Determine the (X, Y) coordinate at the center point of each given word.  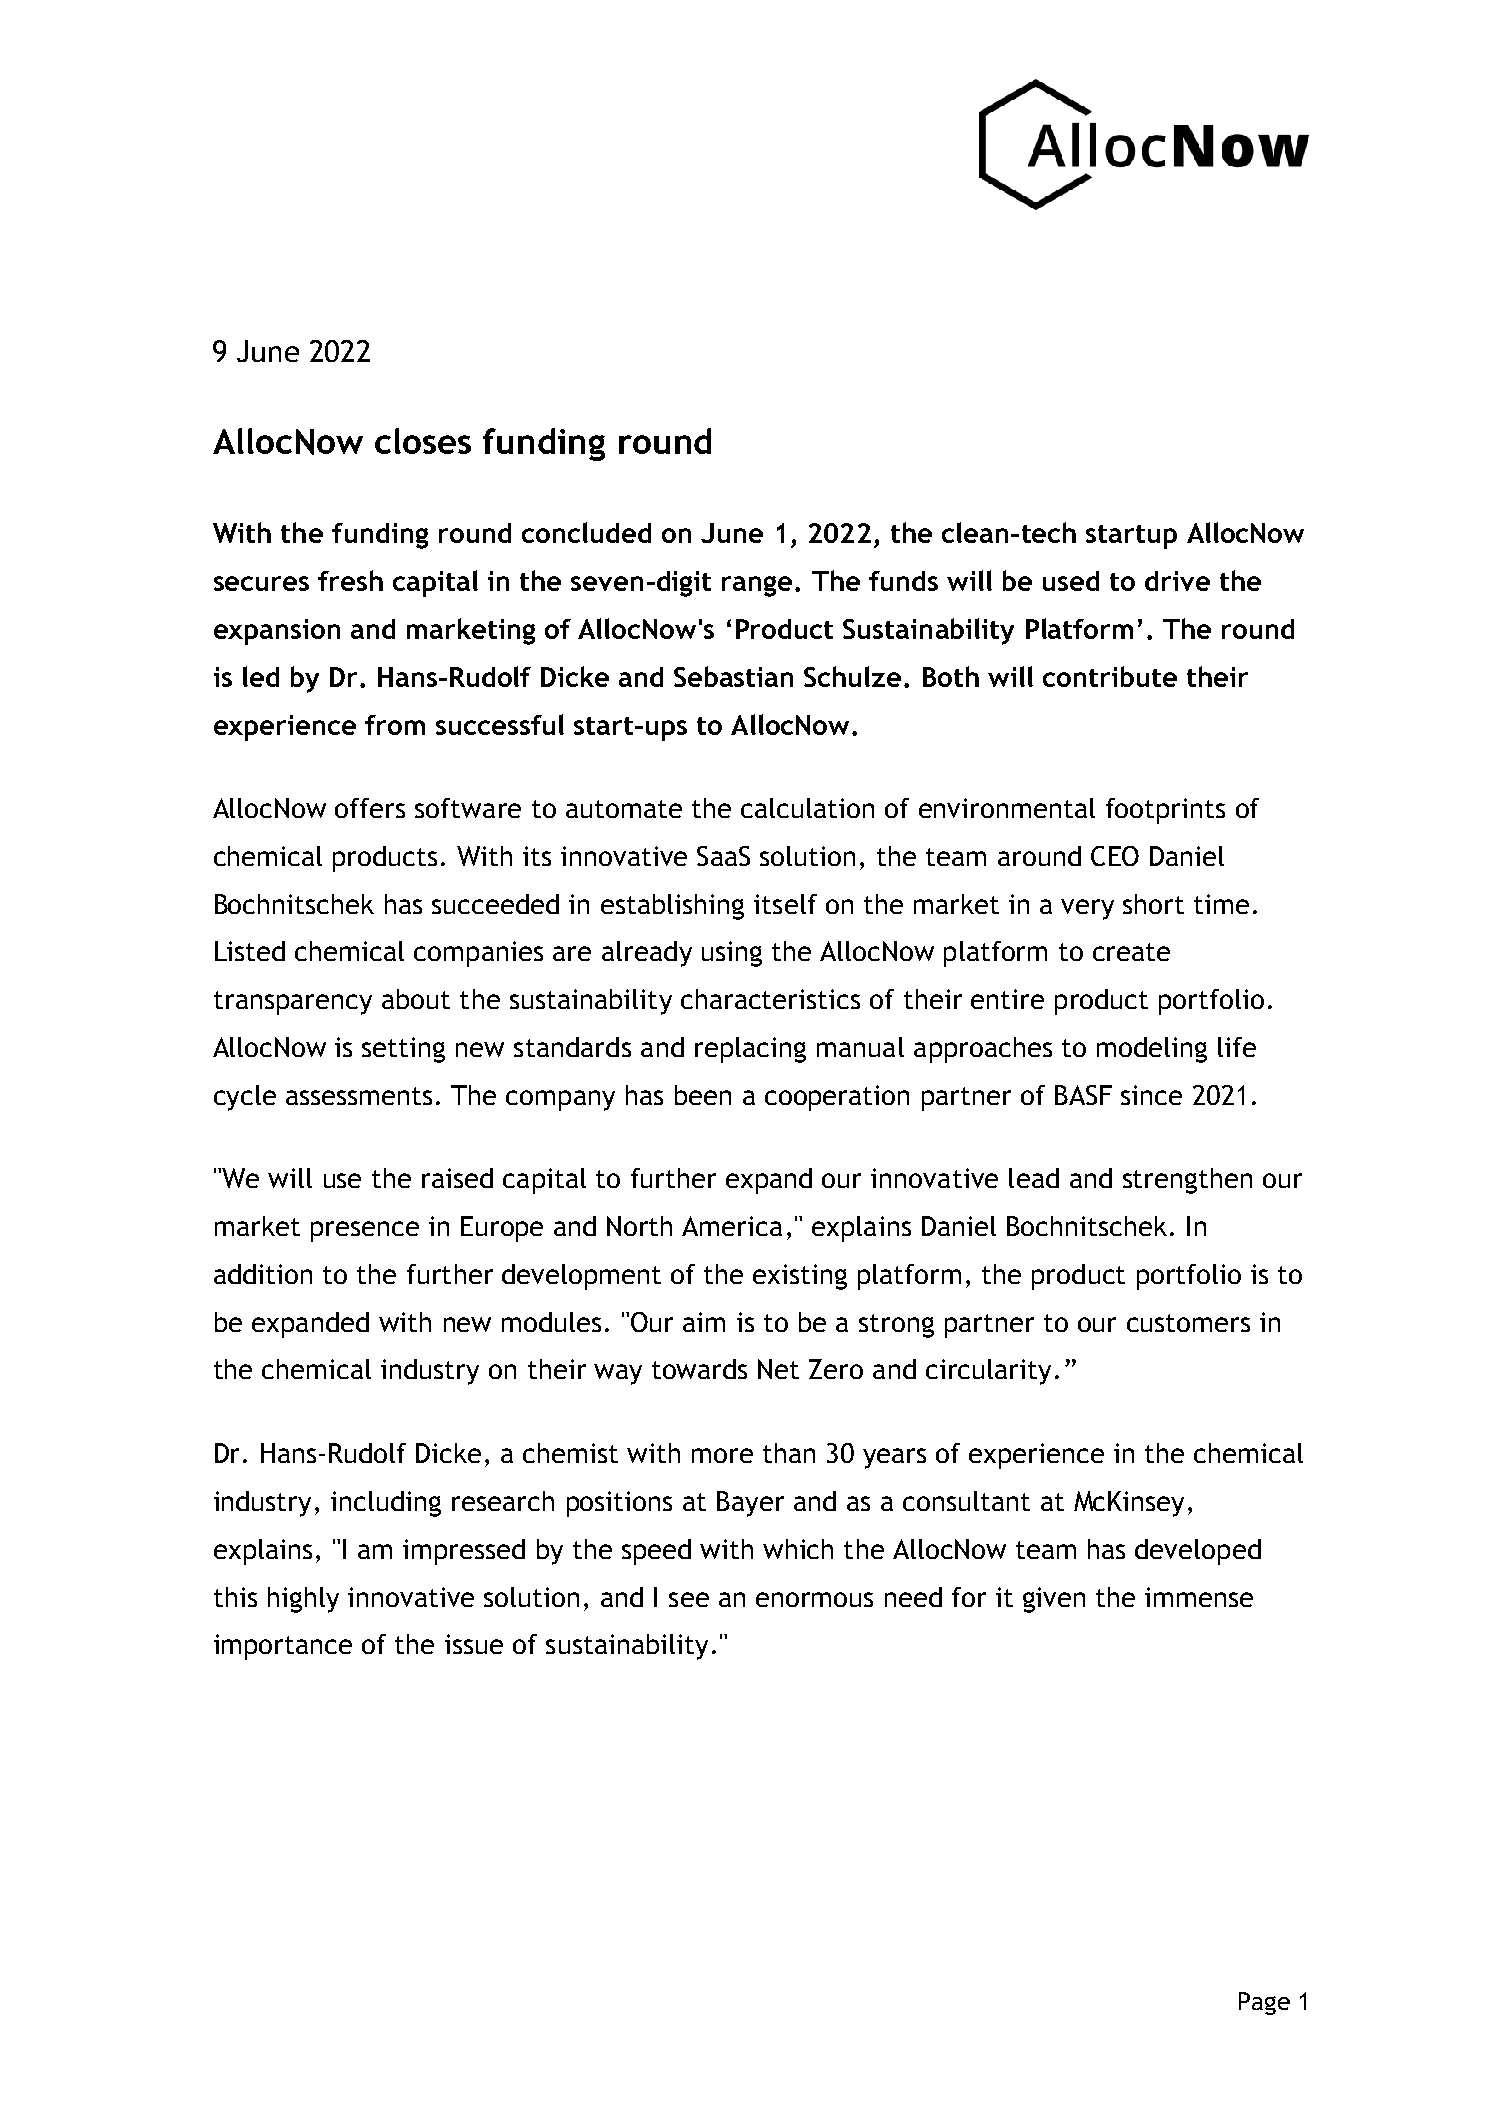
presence (365, 1231)
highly (303, 1600)
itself (785, 904)
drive (1177, 581)
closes (423, 441)
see (689, 1599)
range (757, 586)
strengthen (1187, 1181)
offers (370, 808)
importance (283, 1647)
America (732, 1226)
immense (1199, 1597)
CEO (1115, 856)
